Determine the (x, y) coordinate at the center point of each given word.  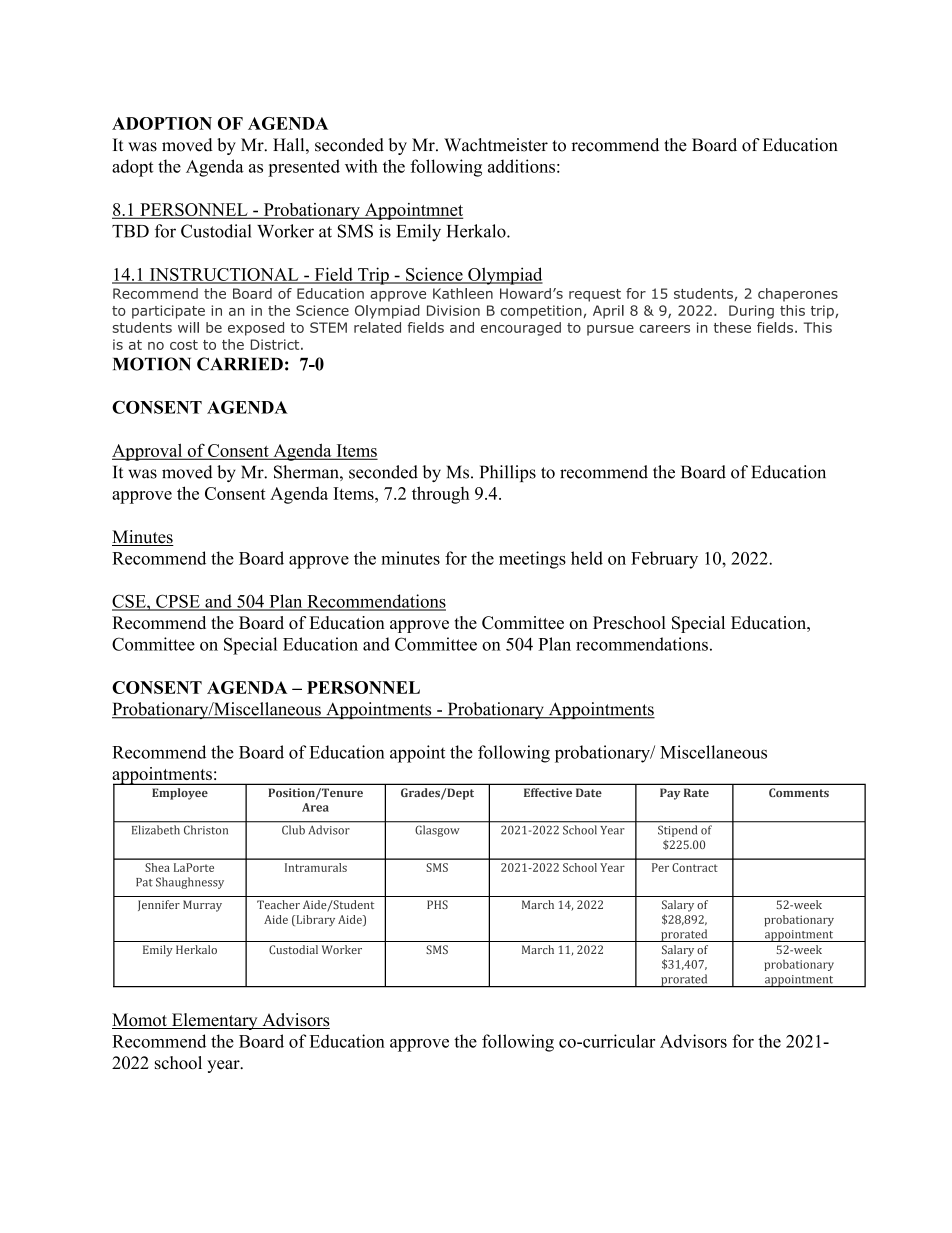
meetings (532, 560)
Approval (148, 452)
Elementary (214, 1021)
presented (304, 168)
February (664, 560)
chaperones (798, 295)
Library (314, 920)
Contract (695, 867)
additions (521, 166)
